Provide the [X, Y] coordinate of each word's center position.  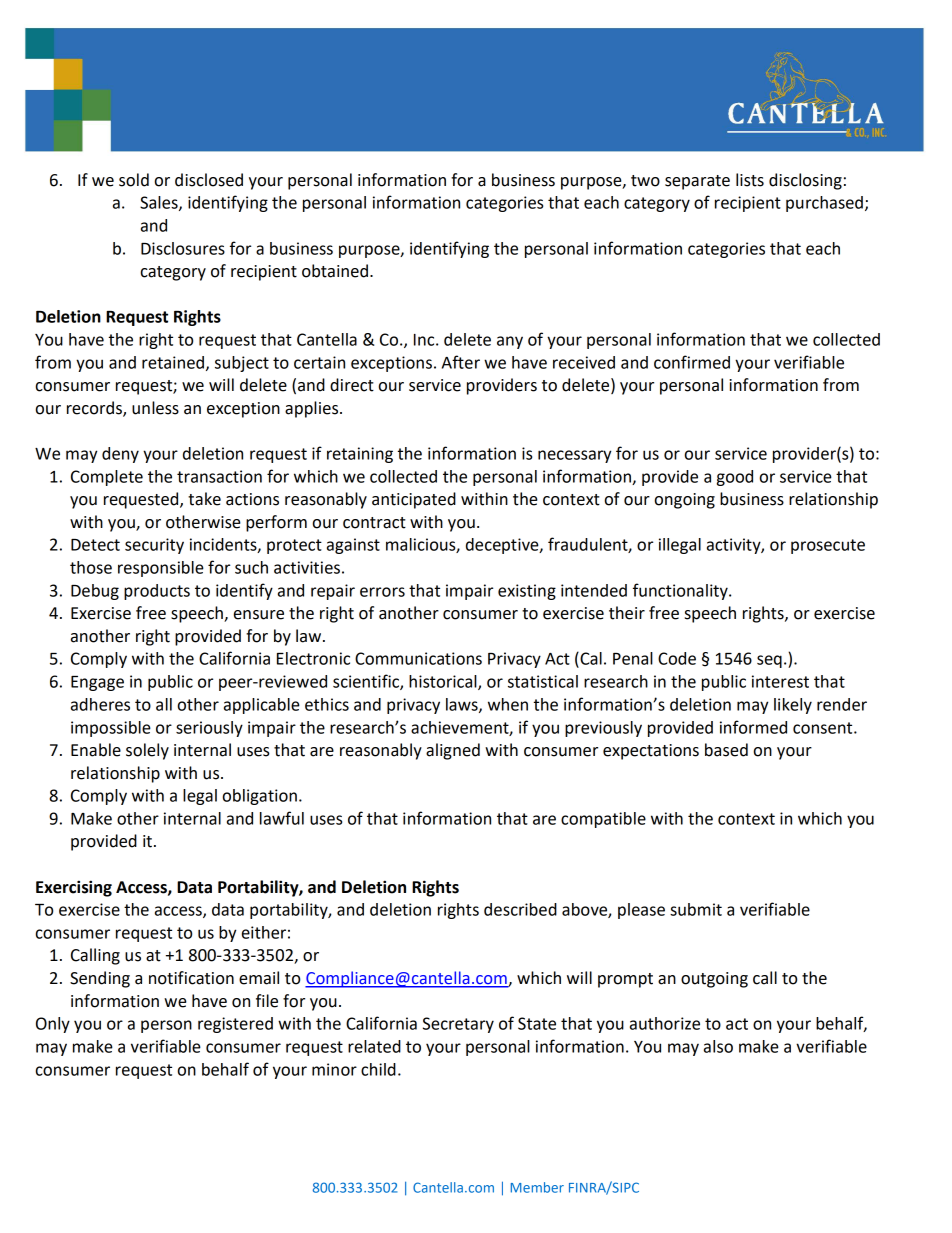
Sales [160, 203]
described [520, 909]
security [154, 546]
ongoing [685, 501]
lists [750, 180]
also [718, 1046]
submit [696, 909]
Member [537, 1187]
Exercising [74, 888]
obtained [335, 271]
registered [235, 1025]
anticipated [414, 500]
